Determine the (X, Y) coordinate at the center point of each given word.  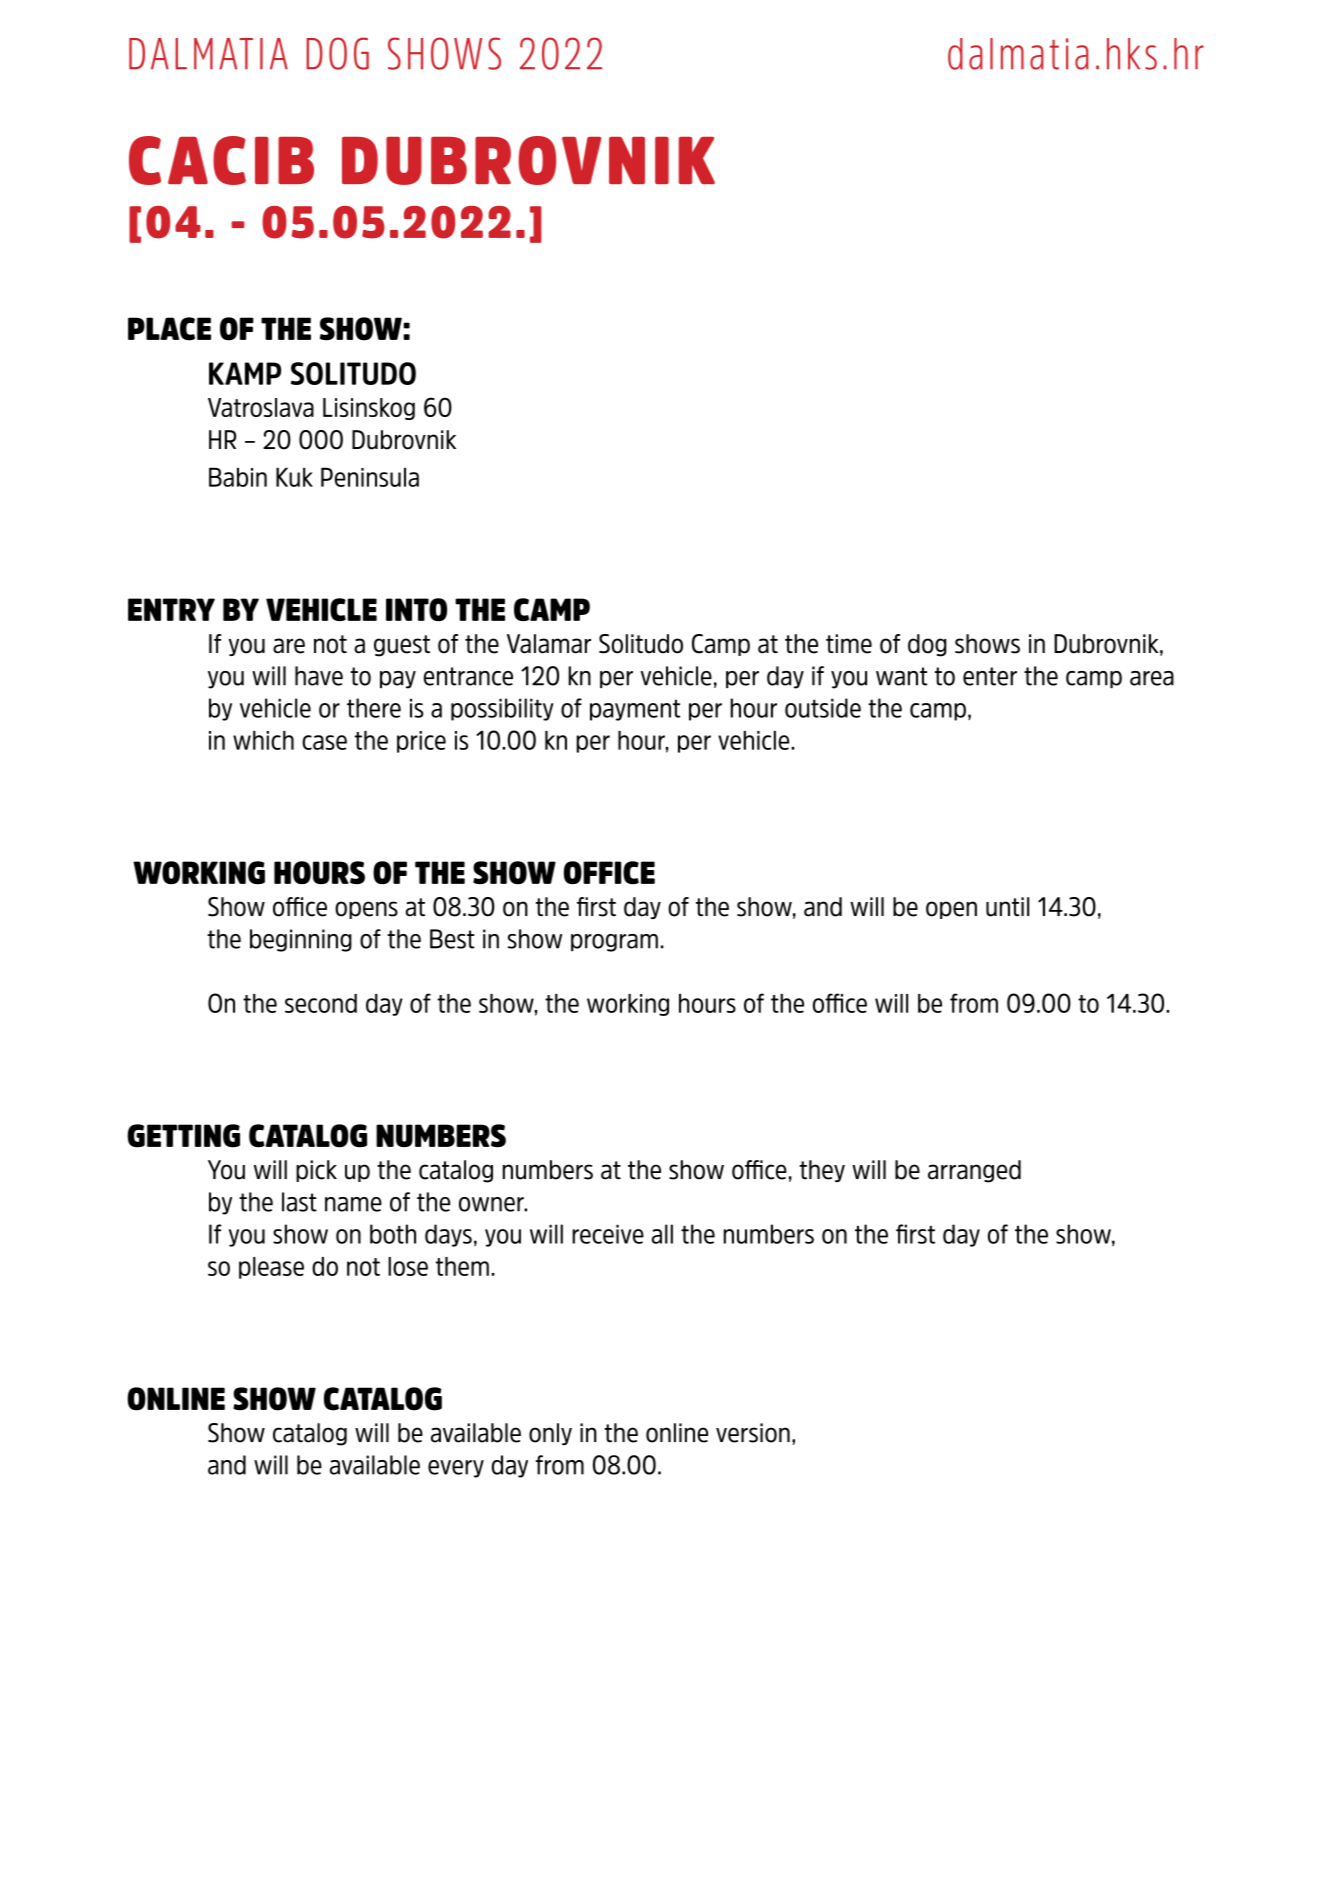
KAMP (245, 373)
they (822, 1171)
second (321, 1003)
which (263, 740)
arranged (974, 1171)
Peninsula (370, 477)
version (753, 1433)
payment (635, 710)
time (849, 644)
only (550, 1434)
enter (990, 676)
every (456, 1469)
